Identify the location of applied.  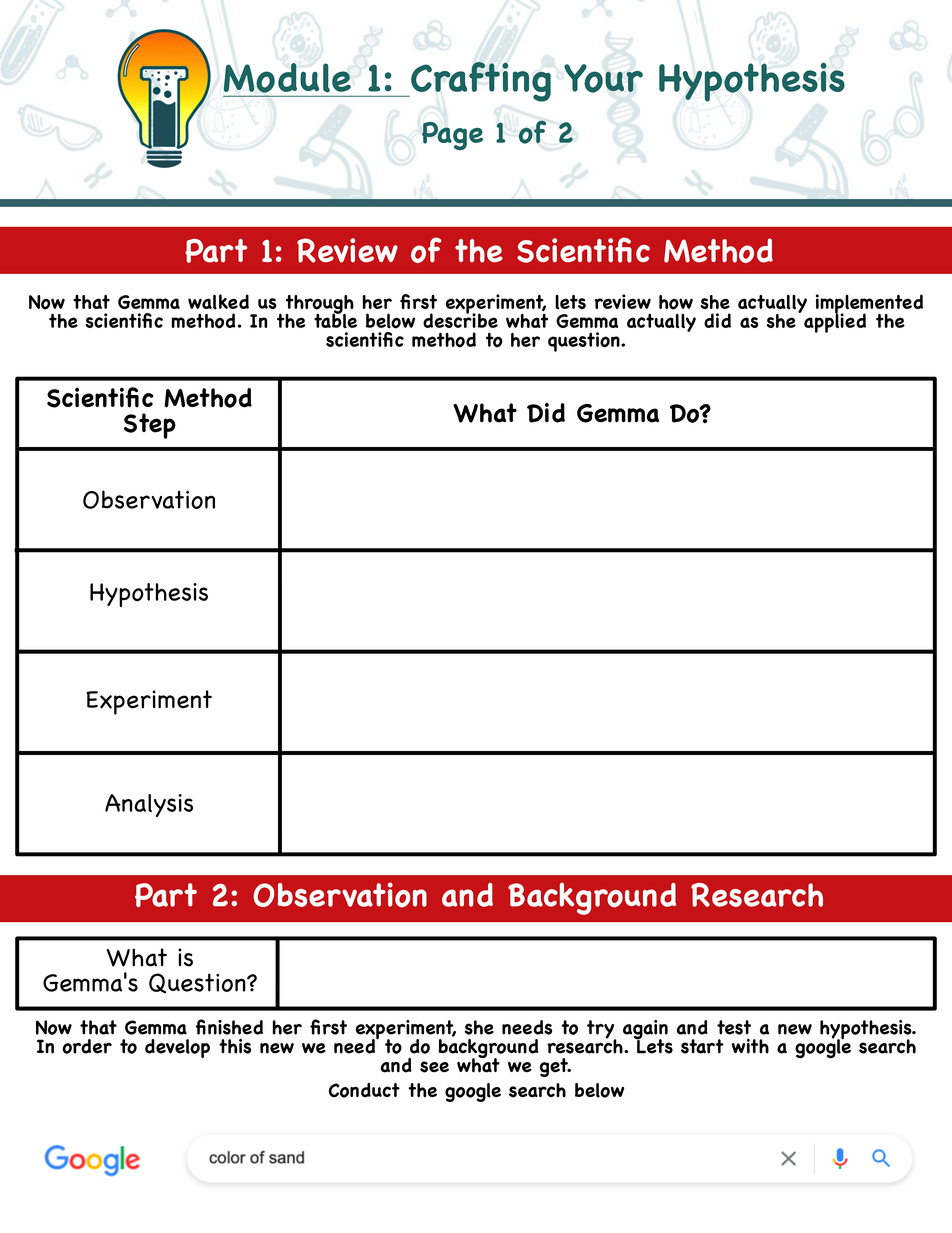
(835, 322).
